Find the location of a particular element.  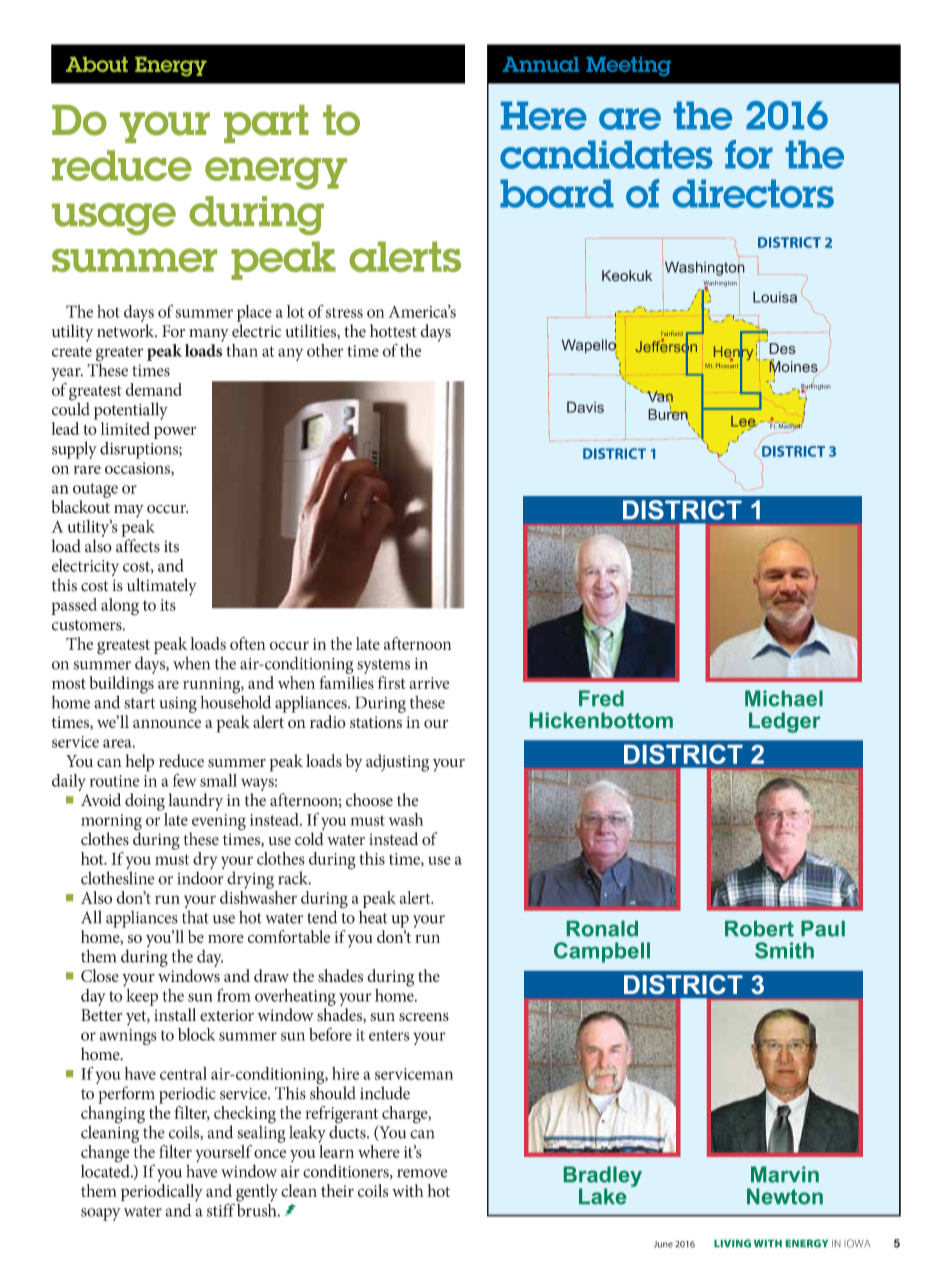

directors is located at coordinates (753, 193).
